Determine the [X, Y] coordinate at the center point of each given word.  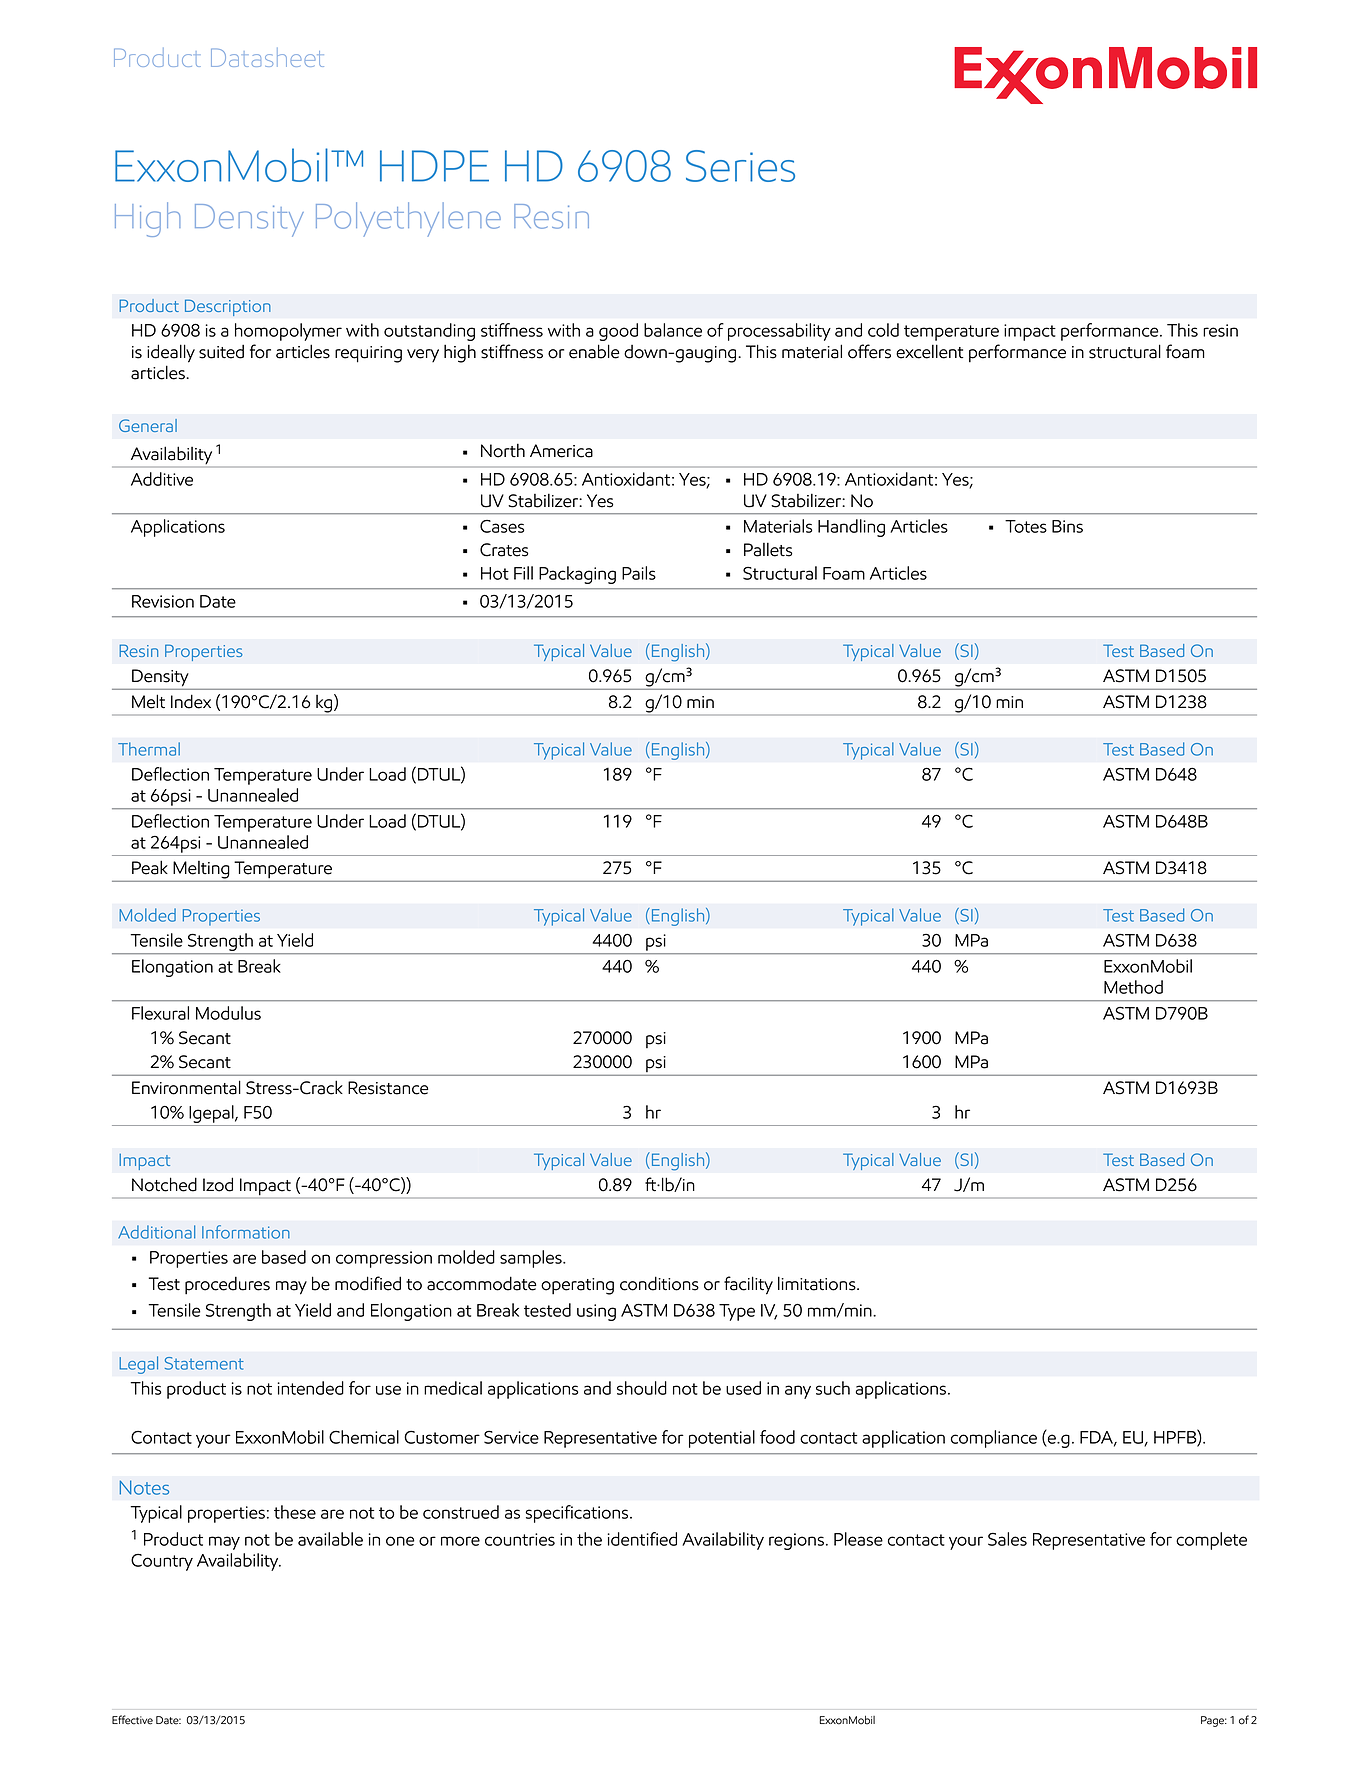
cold [883, 330]
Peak [150, 867]
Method [1133, 987]
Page [1214, 1721]
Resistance [388, 1088]
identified [642, 1539]
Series [740, 166]
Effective [132, 1720]
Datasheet [267, 57]
